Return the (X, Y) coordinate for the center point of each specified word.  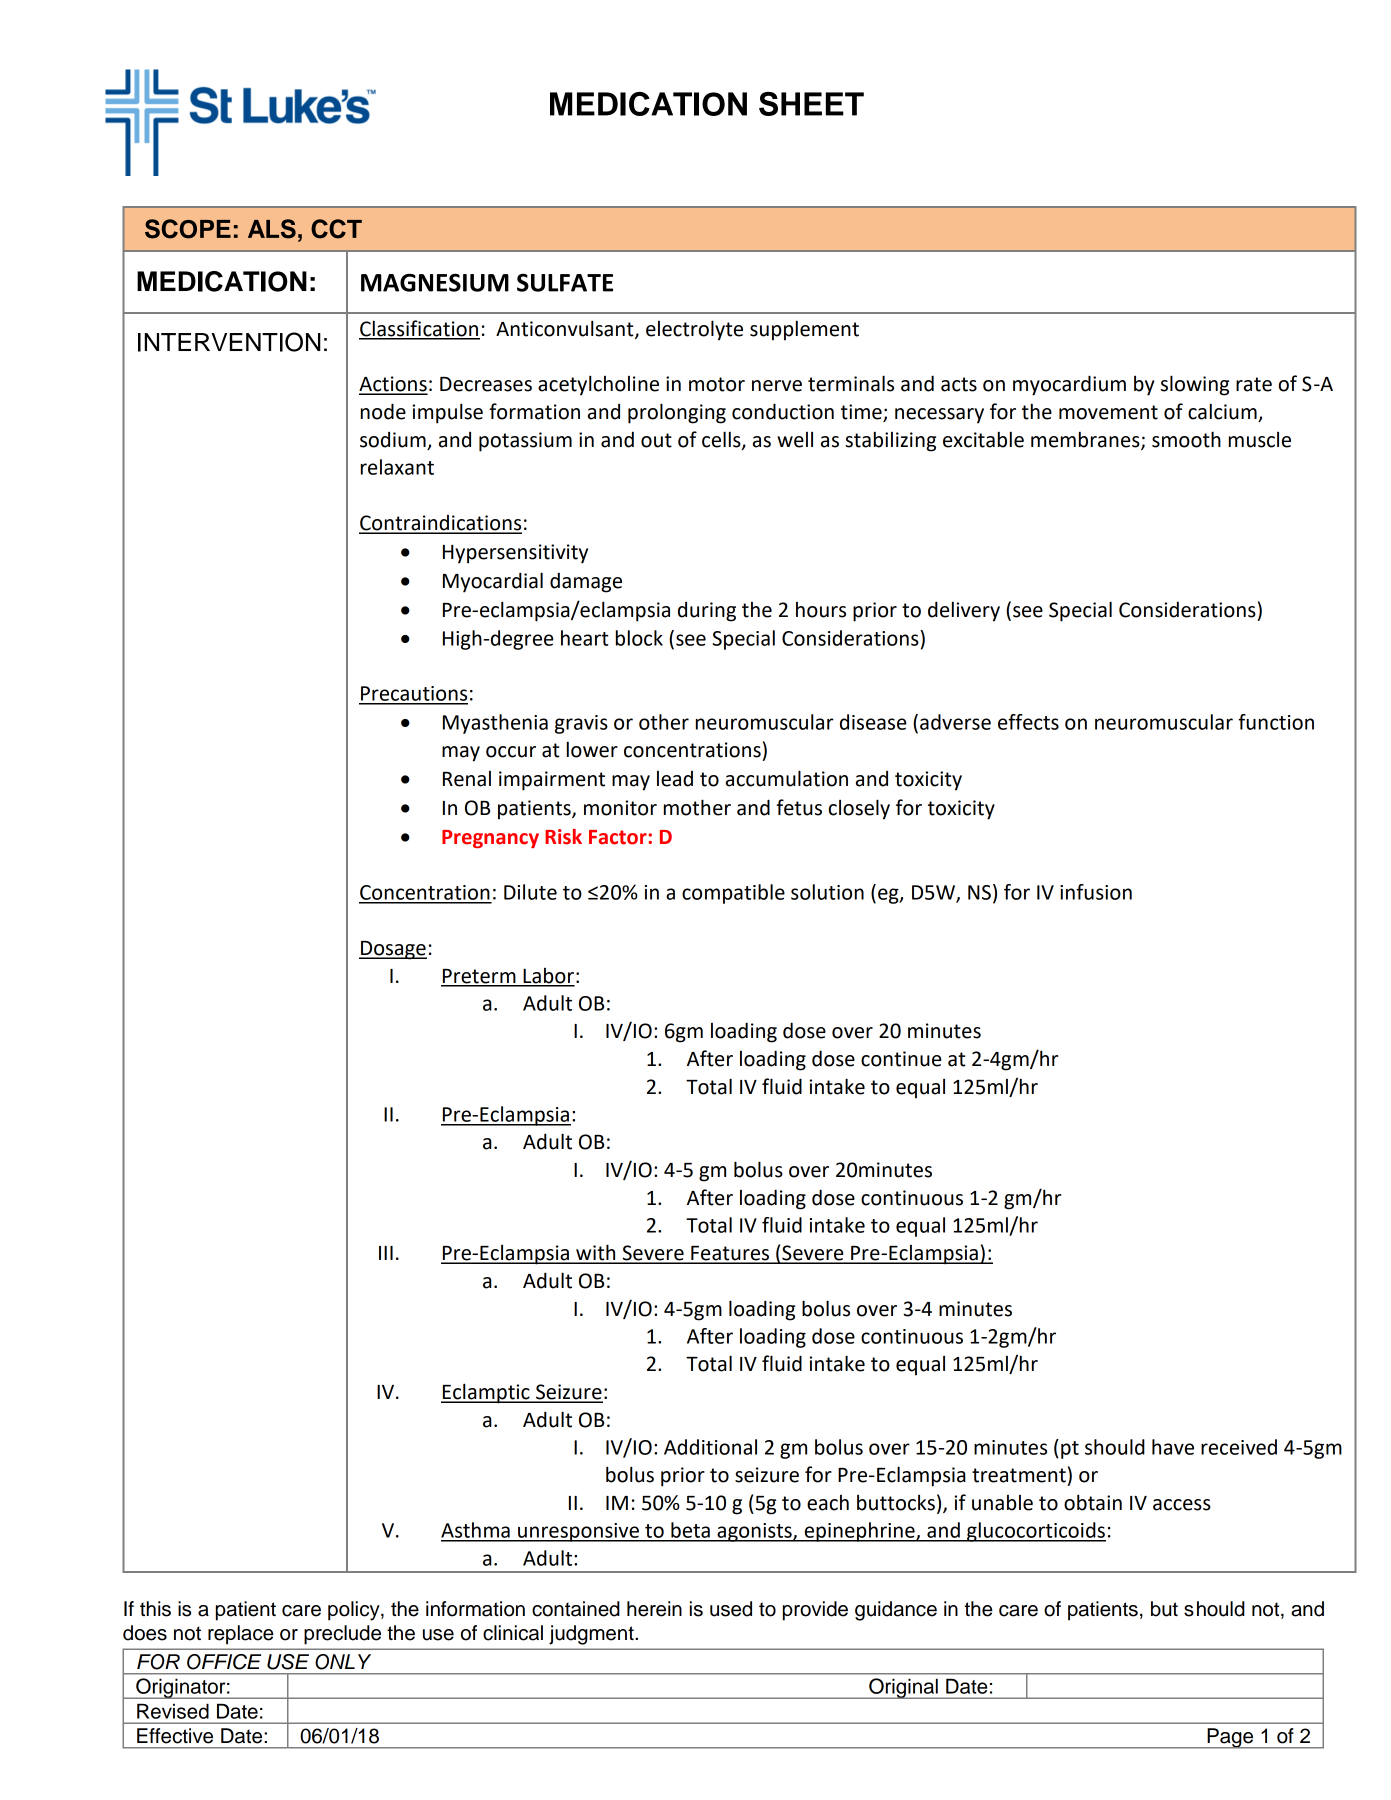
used (731, 1609)
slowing (1195, 385)
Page (1230, 1738)
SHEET (811, 104)
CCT (336, 229)
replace (241, 1635)
